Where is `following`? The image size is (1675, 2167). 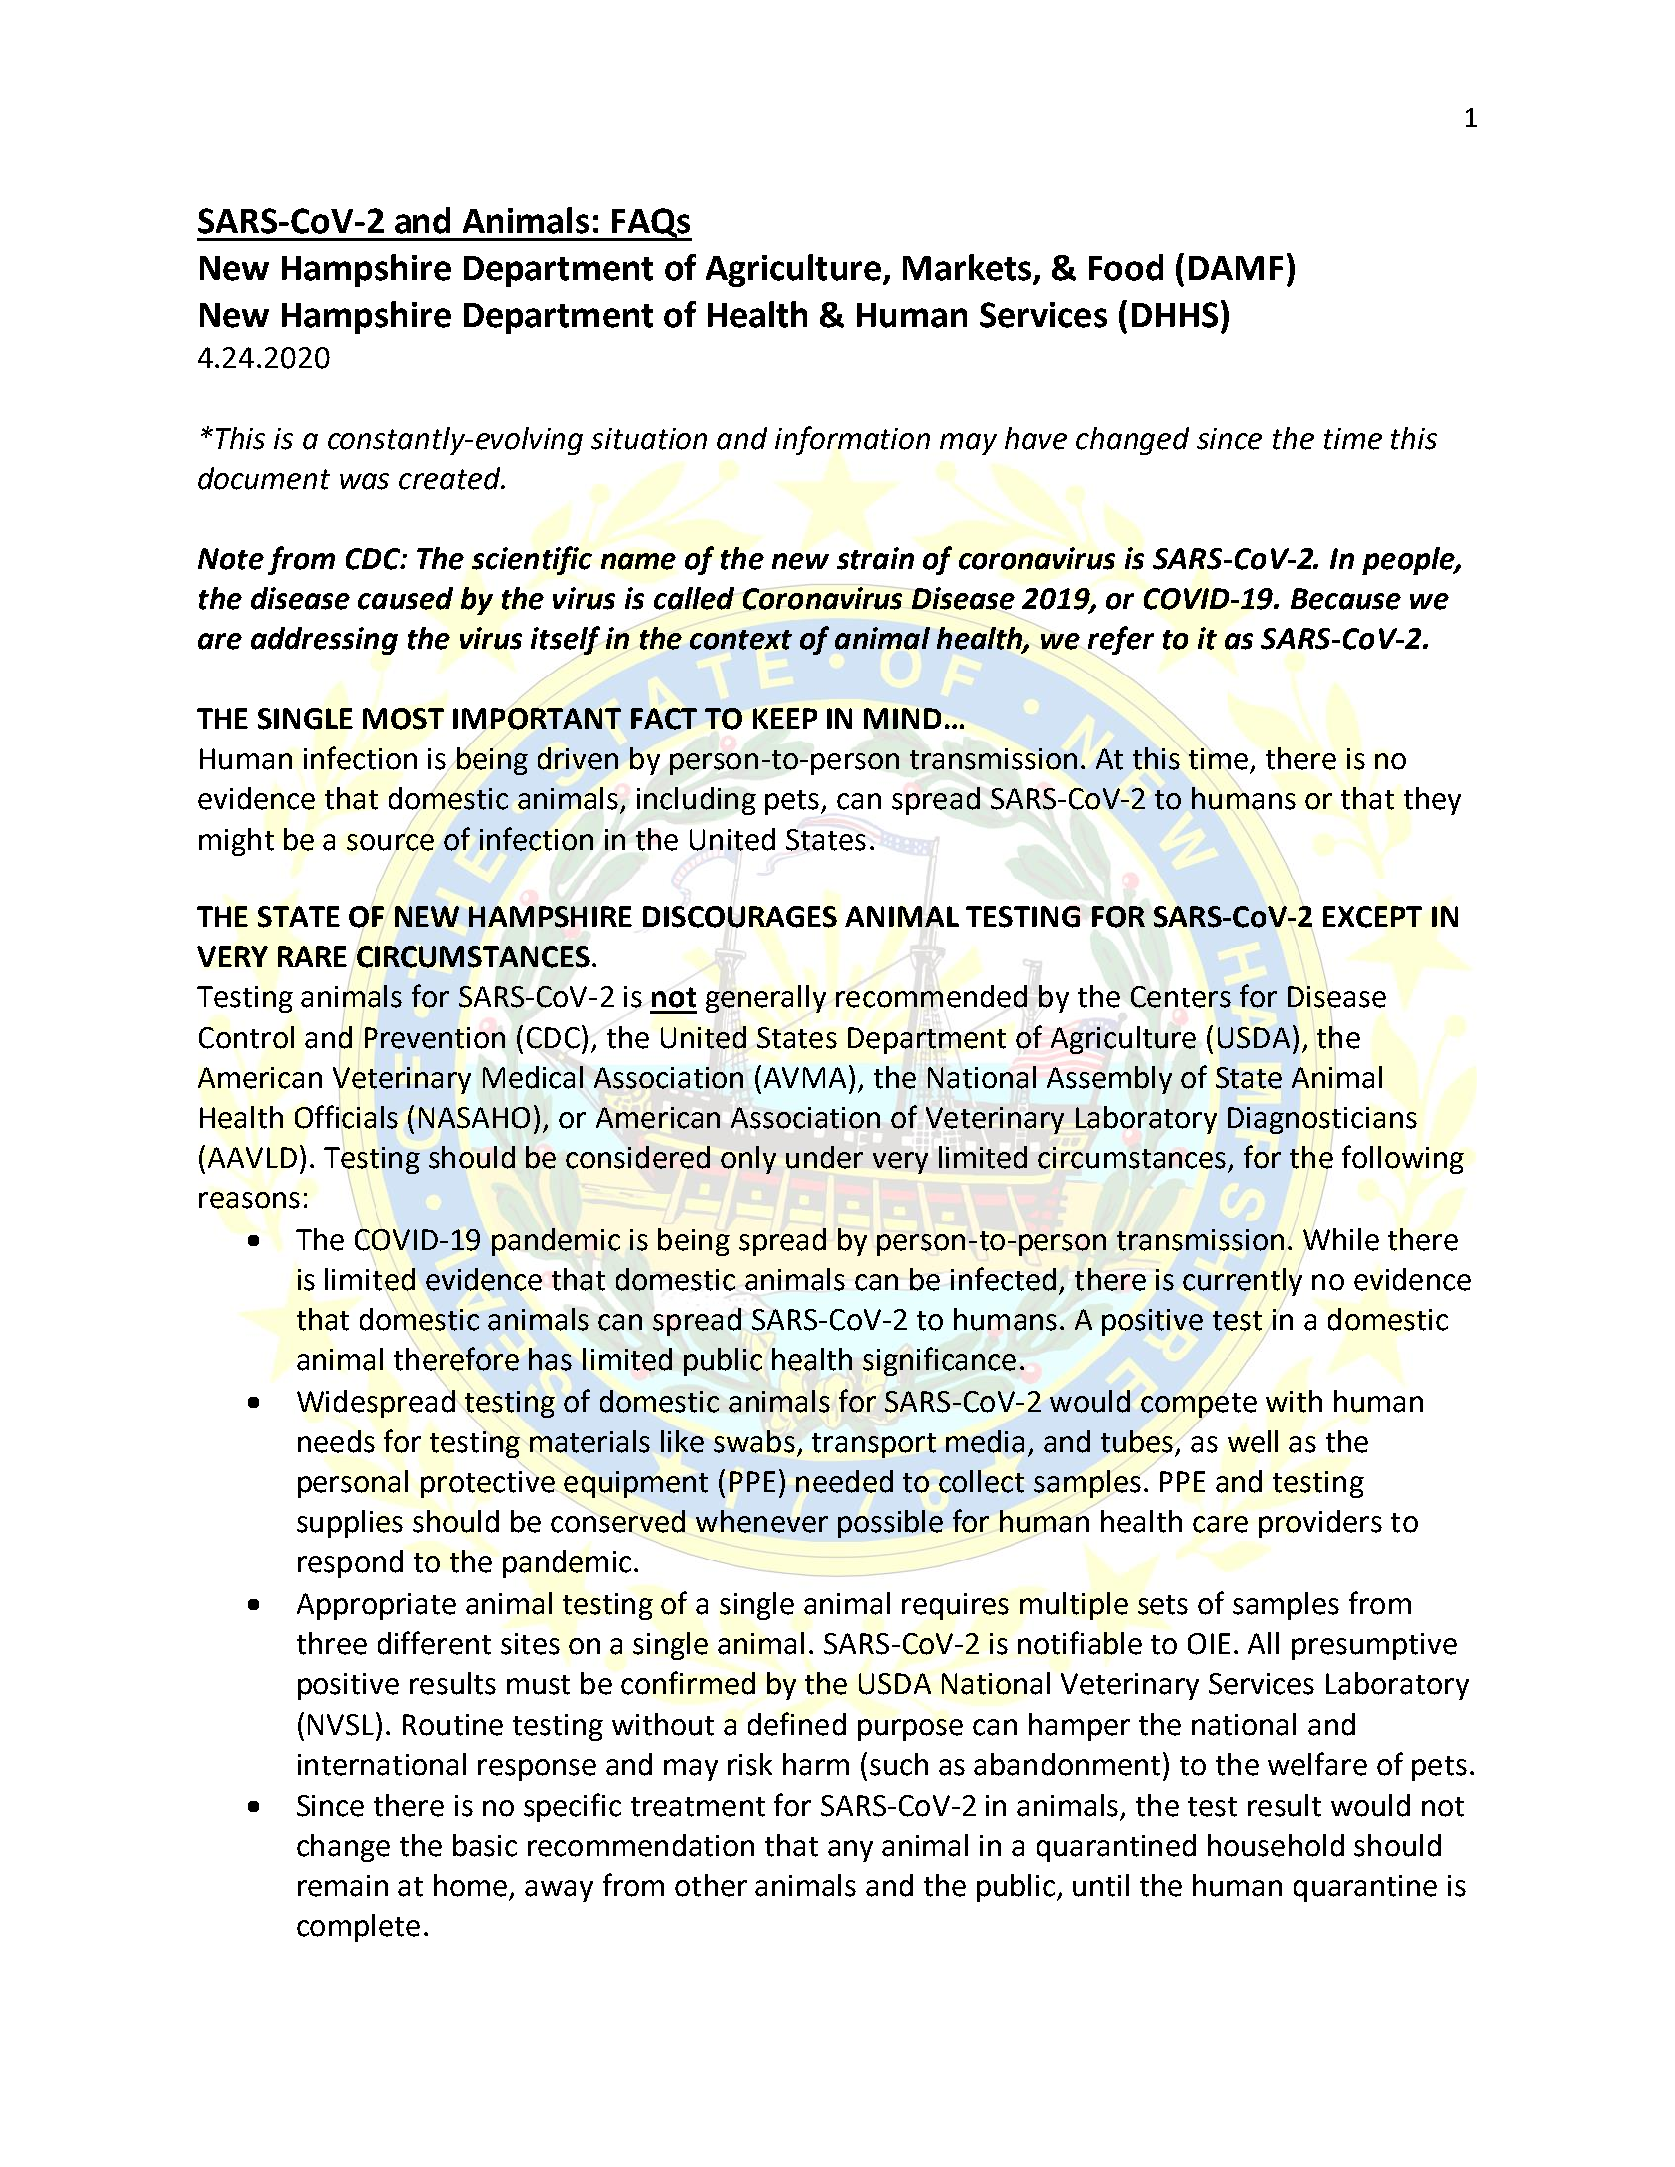
following is located at coordinates (1403, 1159).
